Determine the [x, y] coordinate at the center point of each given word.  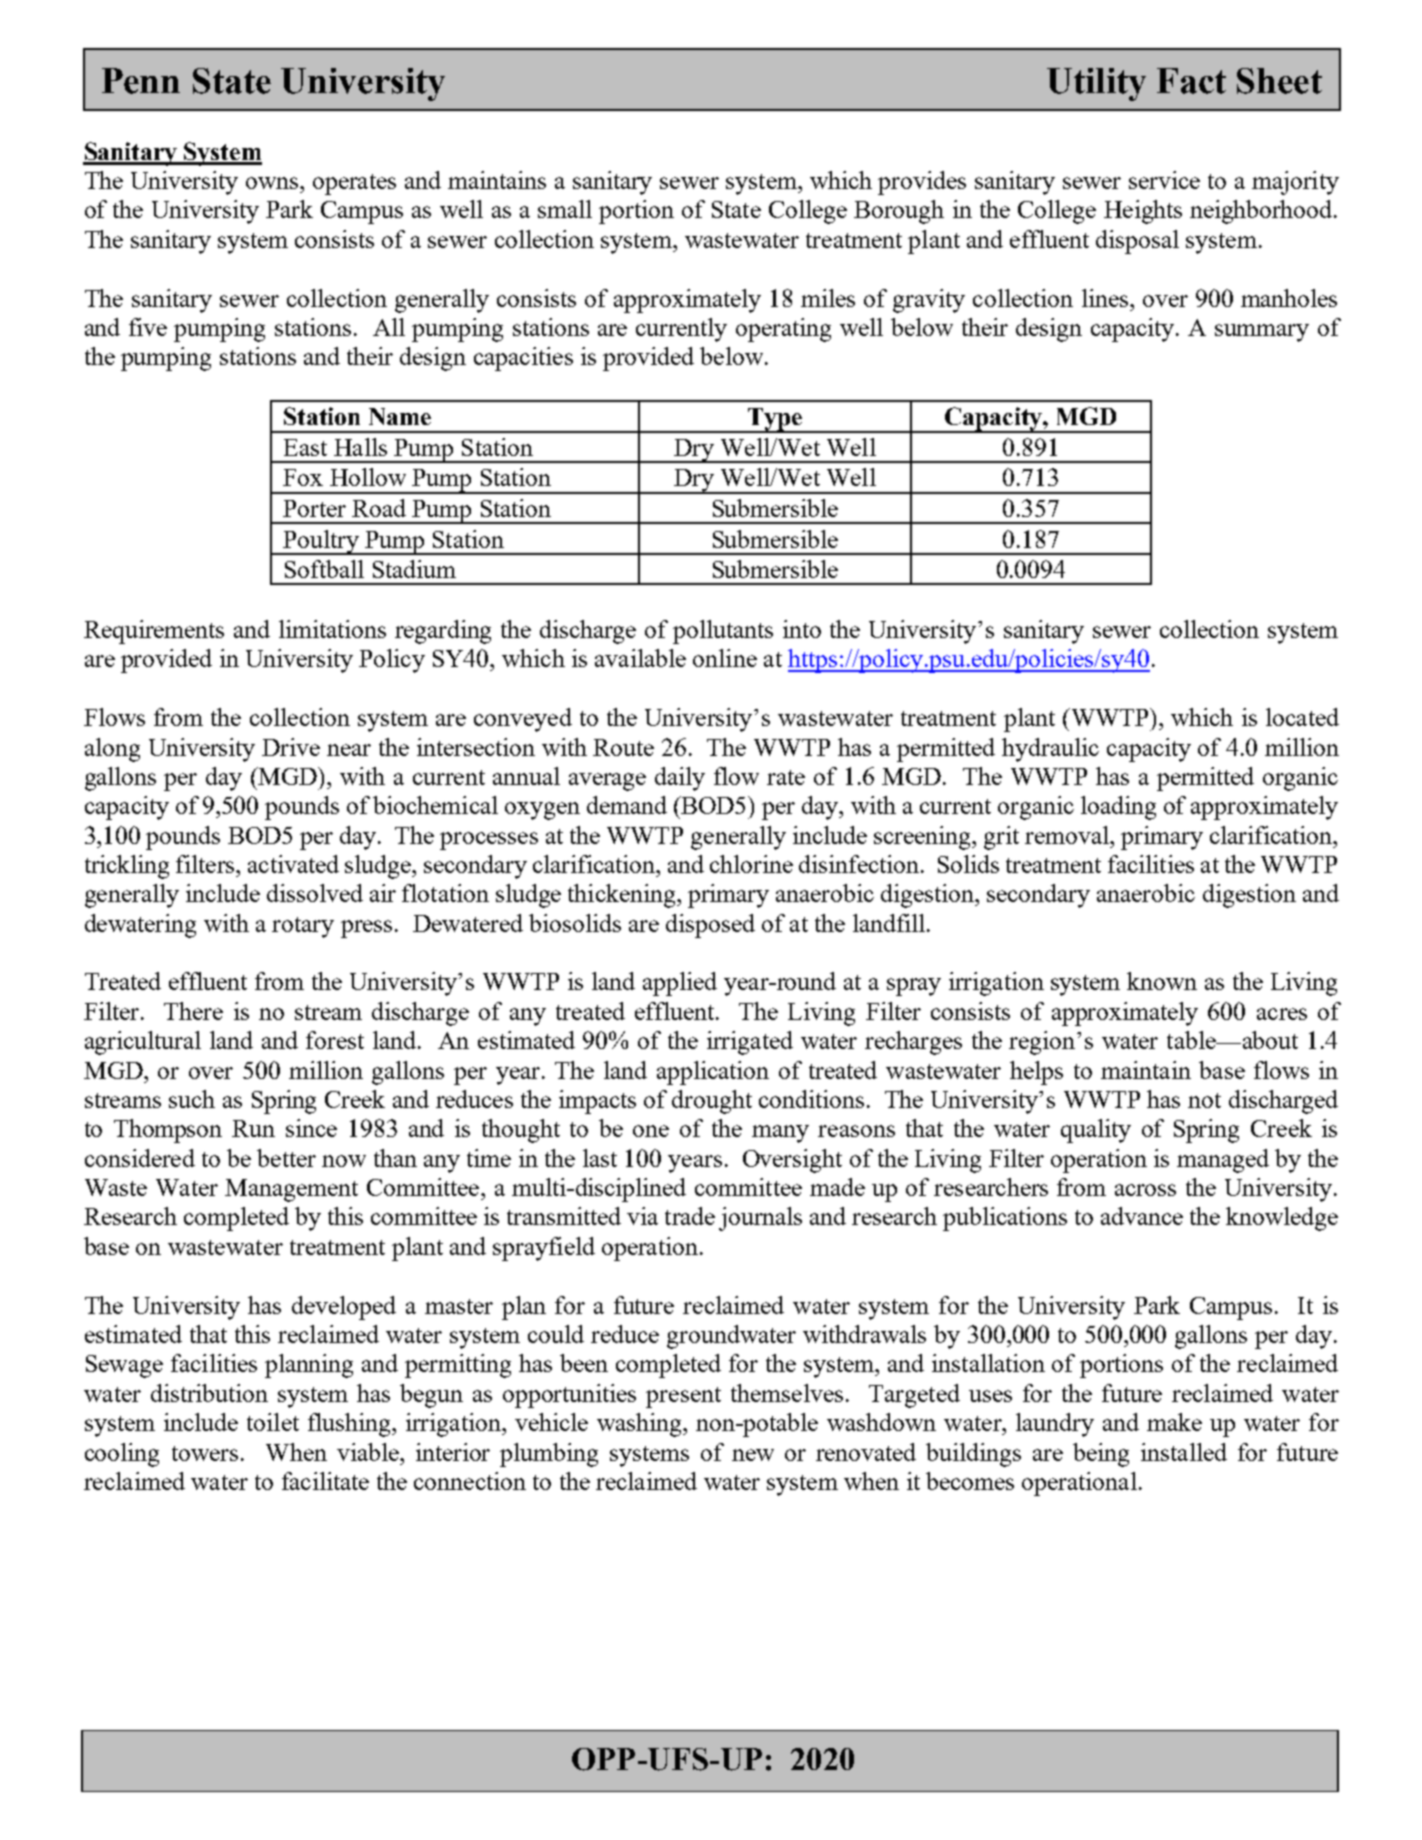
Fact [1191, 81]
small [565, 209]
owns [273, 183]
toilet [273, 1422]
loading [1118, 808]
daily [680, 779]
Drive [291, 747]
